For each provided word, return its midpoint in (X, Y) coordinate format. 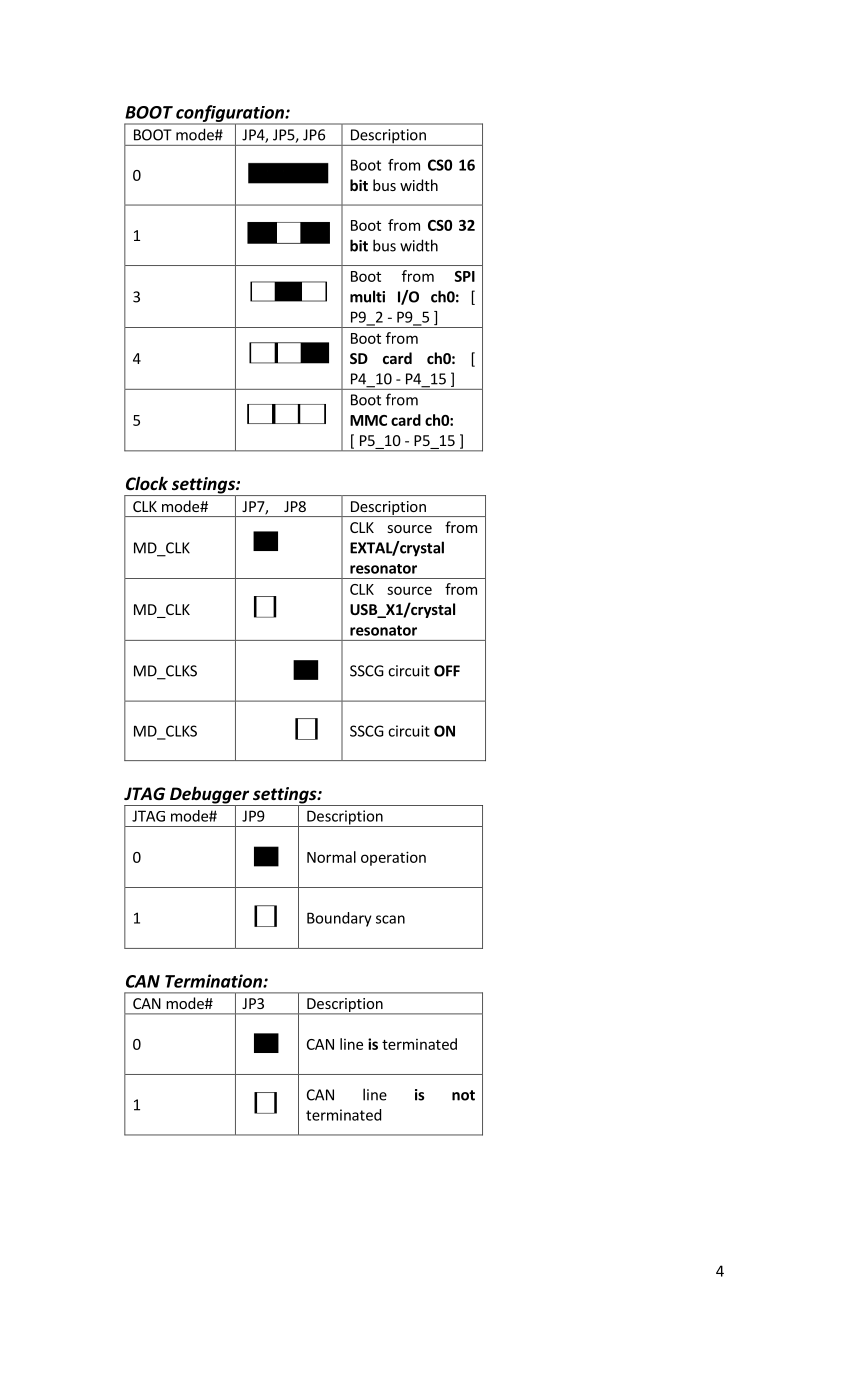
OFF (447, 671)
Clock (147, 483)
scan (390, 919)
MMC (368, 420)
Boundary (339, 919)
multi (367, 296)
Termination (214, 981)
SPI (464, 276)
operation (393, 858)
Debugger (210, 796)
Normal (331, 857)
